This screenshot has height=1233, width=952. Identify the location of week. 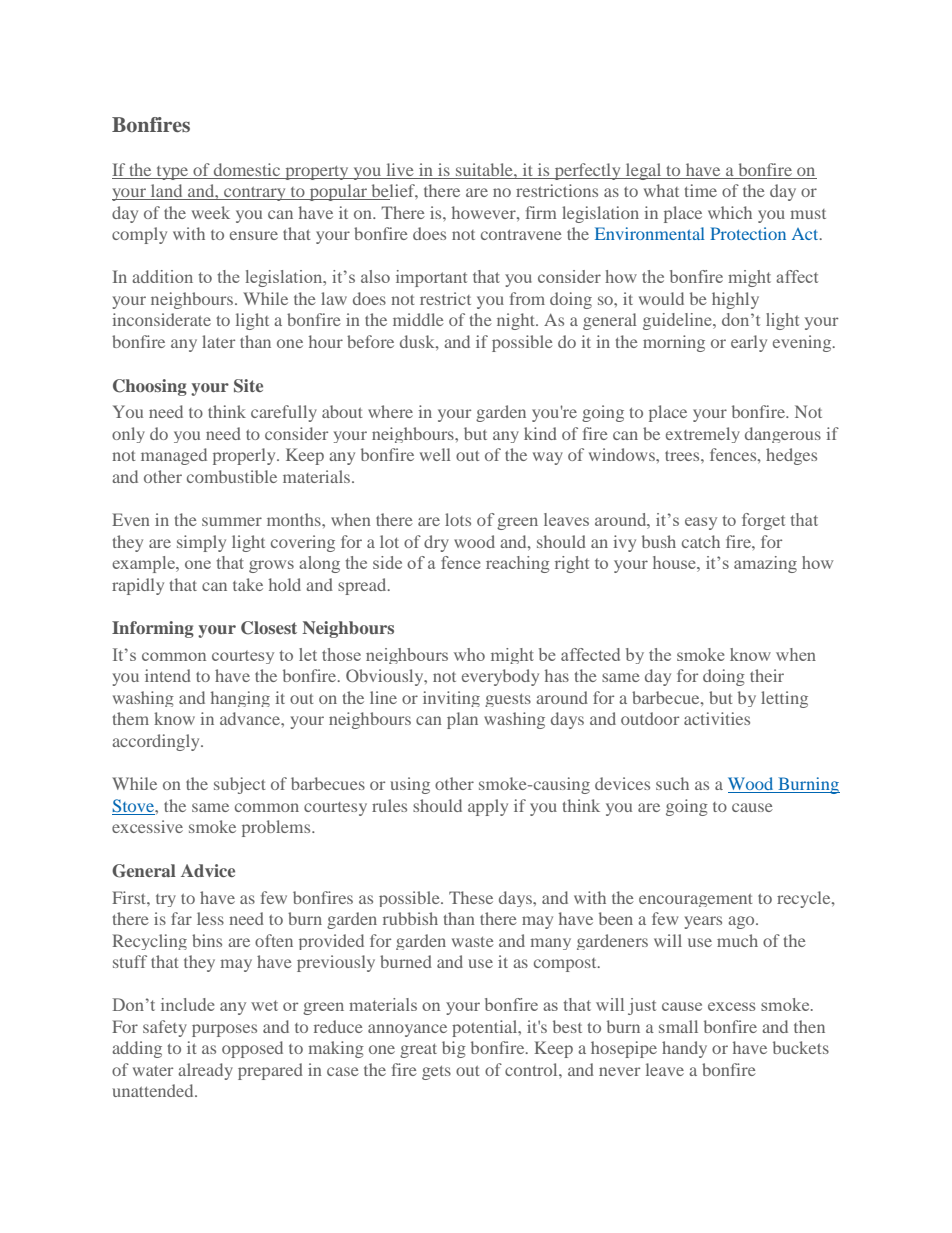
(211, 212).
